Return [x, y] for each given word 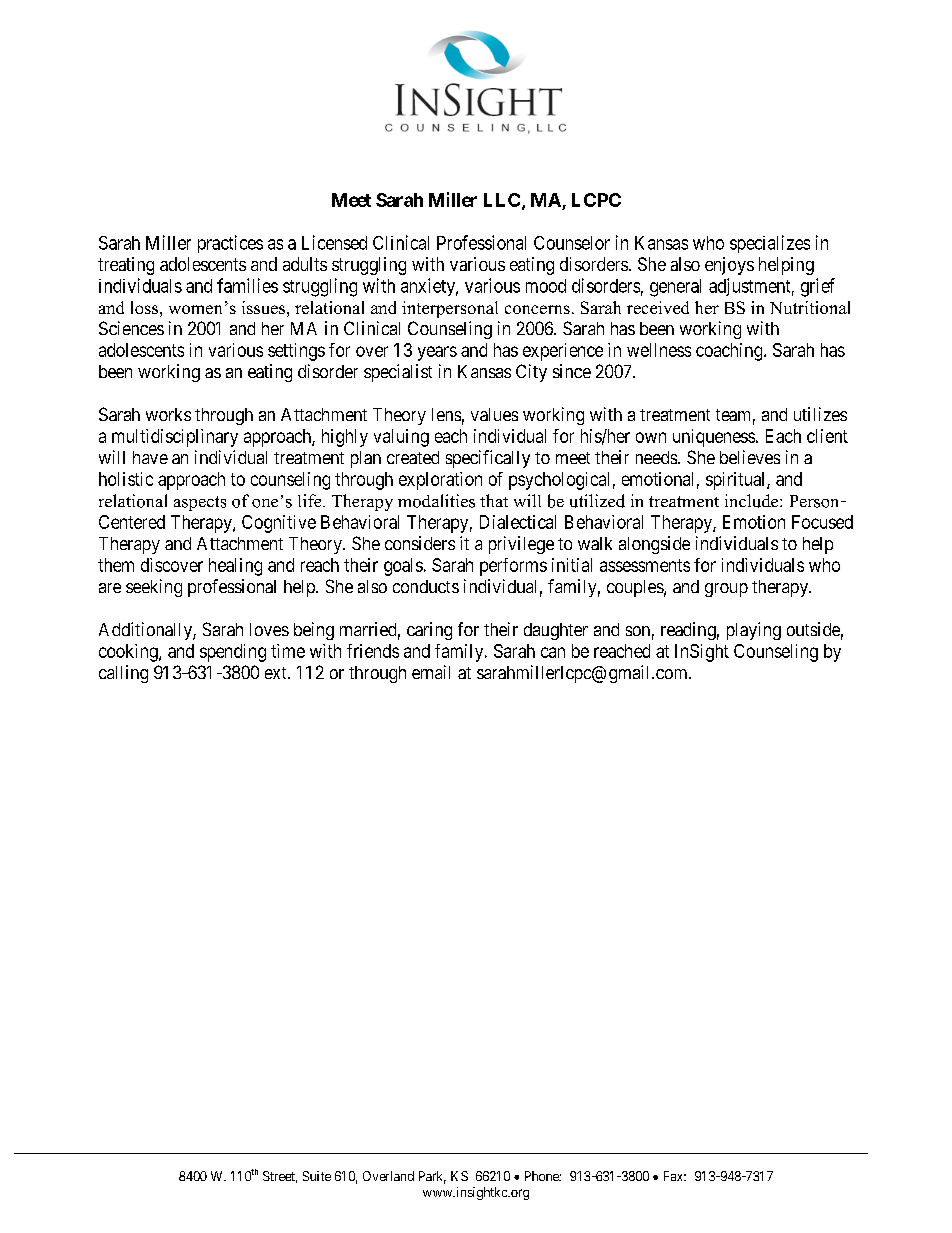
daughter [556, 631]
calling [123, 674]
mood [546, 286]
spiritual [737, 481]
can [553, 652]
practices [230, 244]
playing [754, 631]
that [494, 500]
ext [277, 673]
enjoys [729, 266]
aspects [200, 503]
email [431, 672]
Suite [317, 1176]
